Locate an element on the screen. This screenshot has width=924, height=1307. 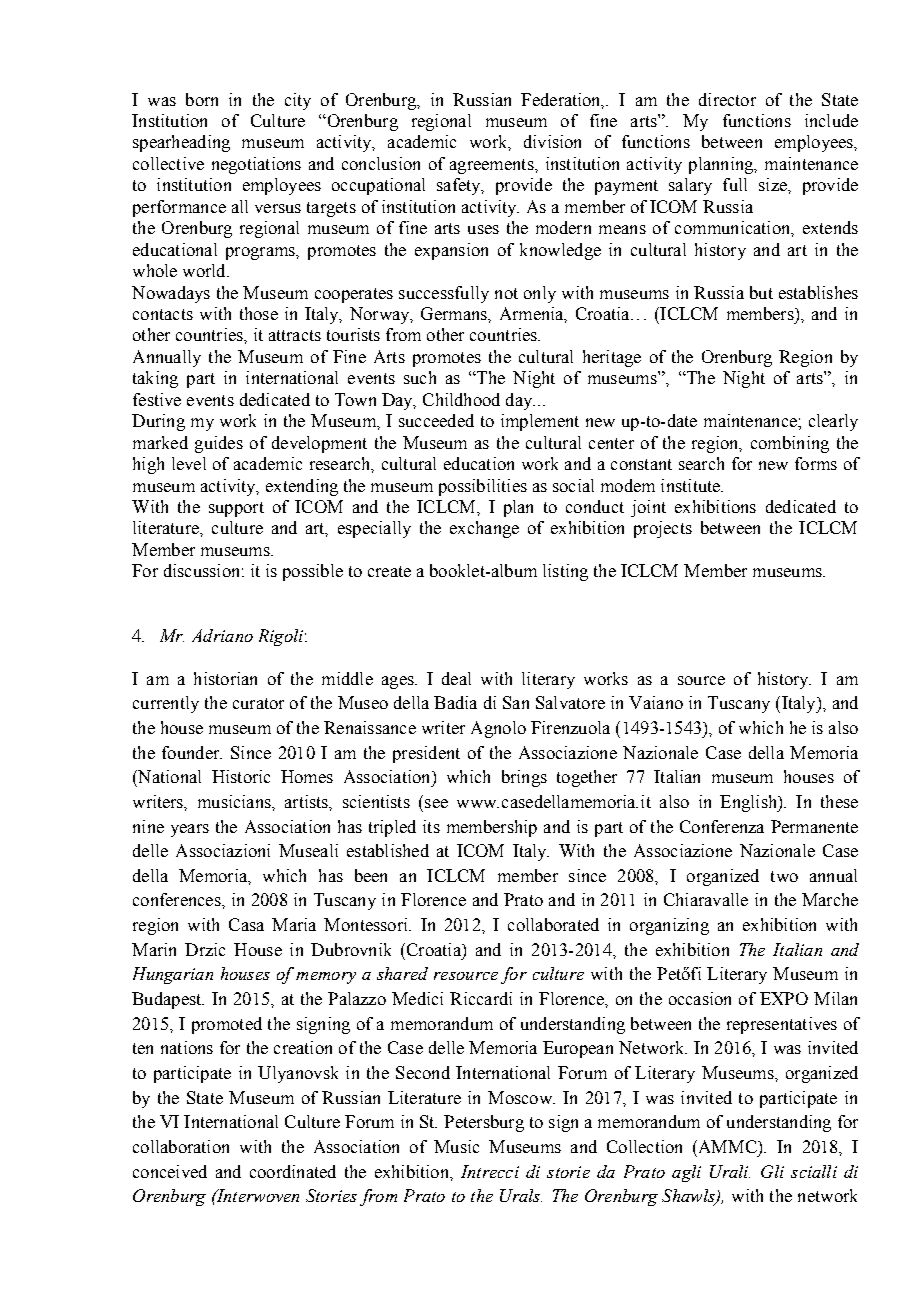
projects is located at coordinates (663, 529).
